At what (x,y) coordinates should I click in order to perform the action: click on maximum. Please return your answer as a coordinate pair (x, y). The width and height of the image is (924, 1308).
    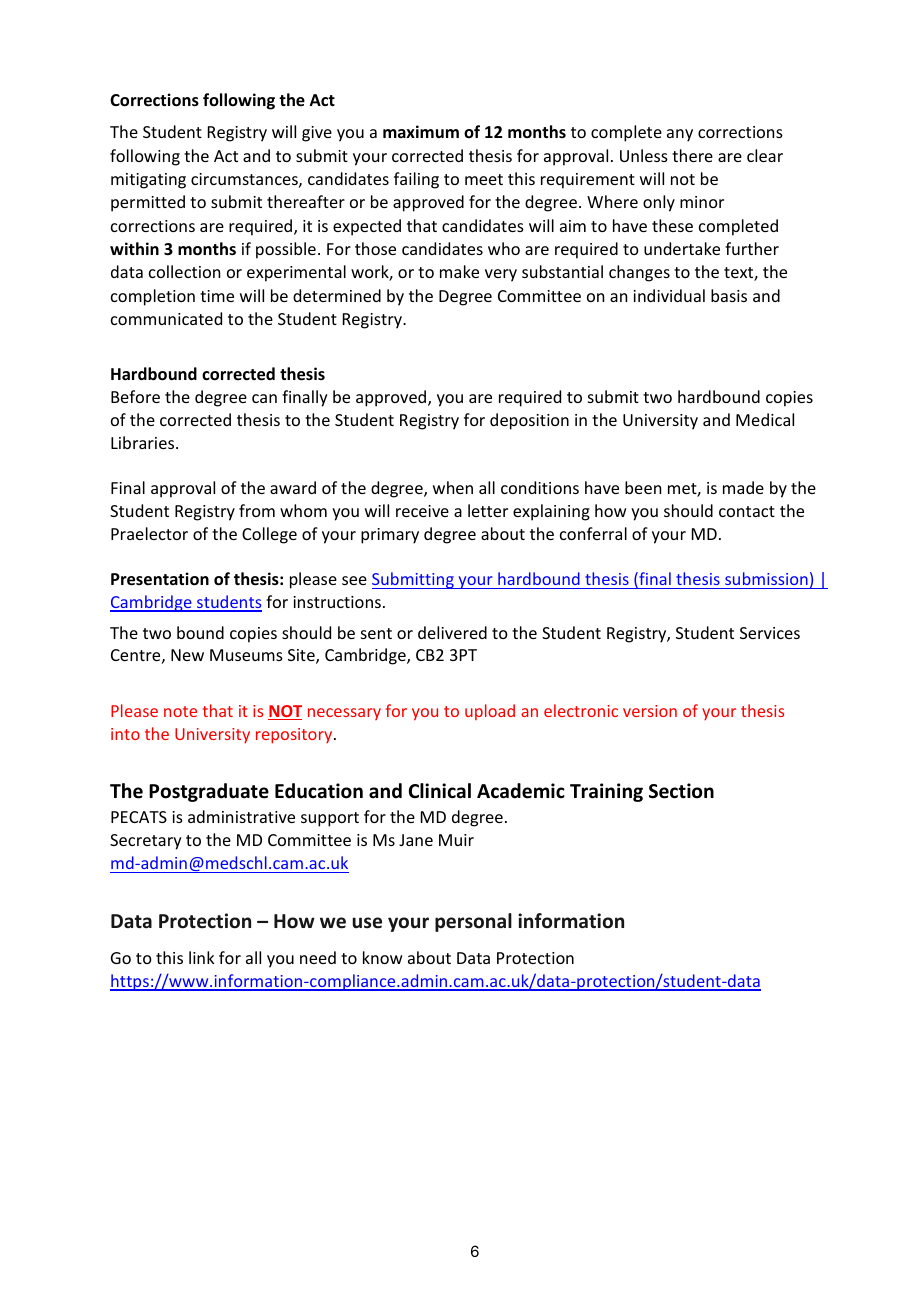
    Looking at the image, I should click on (421, 131).
